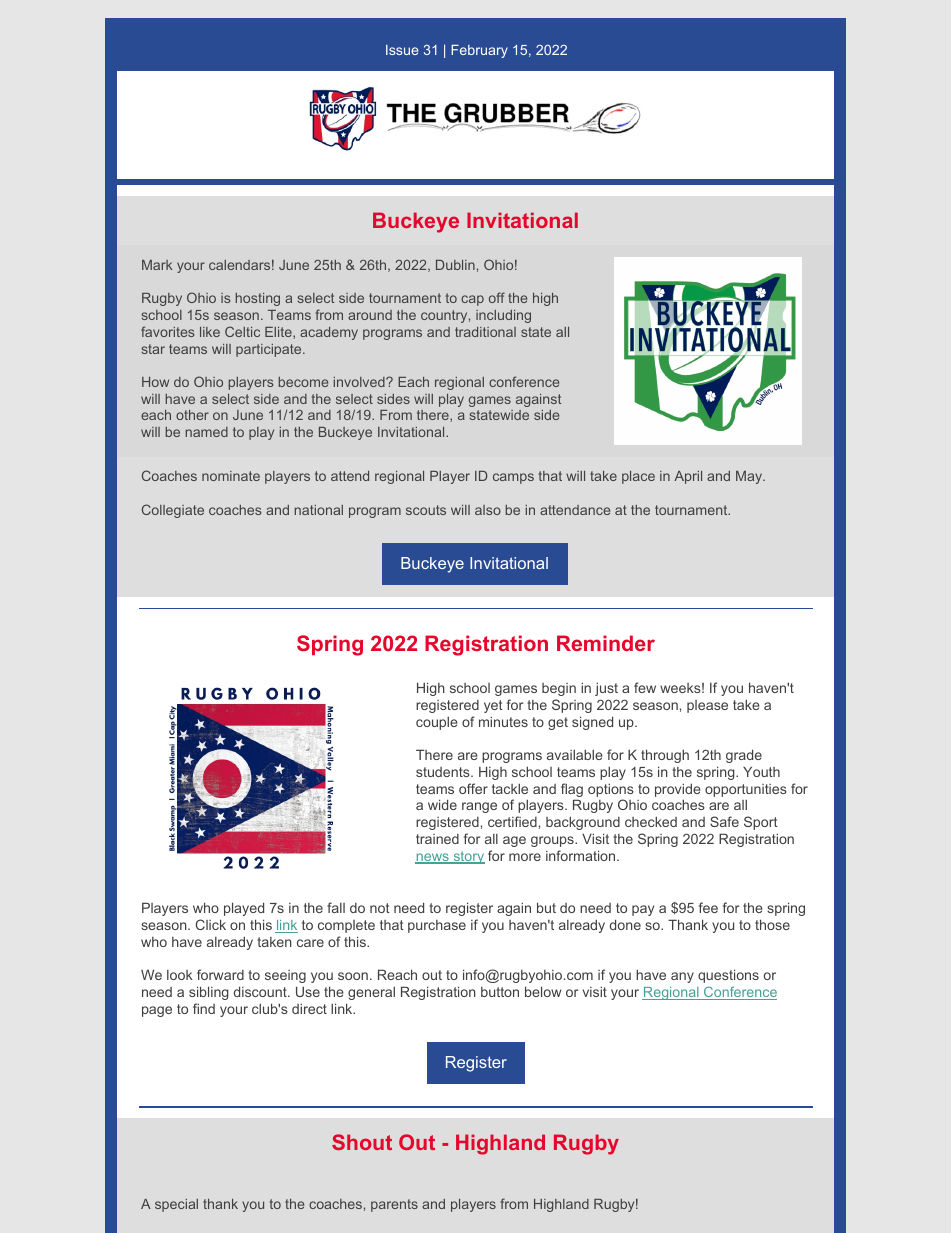 This screenshot has width=952, height=1233. What do you see at coordinates (394, 1205) in the screenshot?
I see `parents` at bounding box center [394, 1205].
